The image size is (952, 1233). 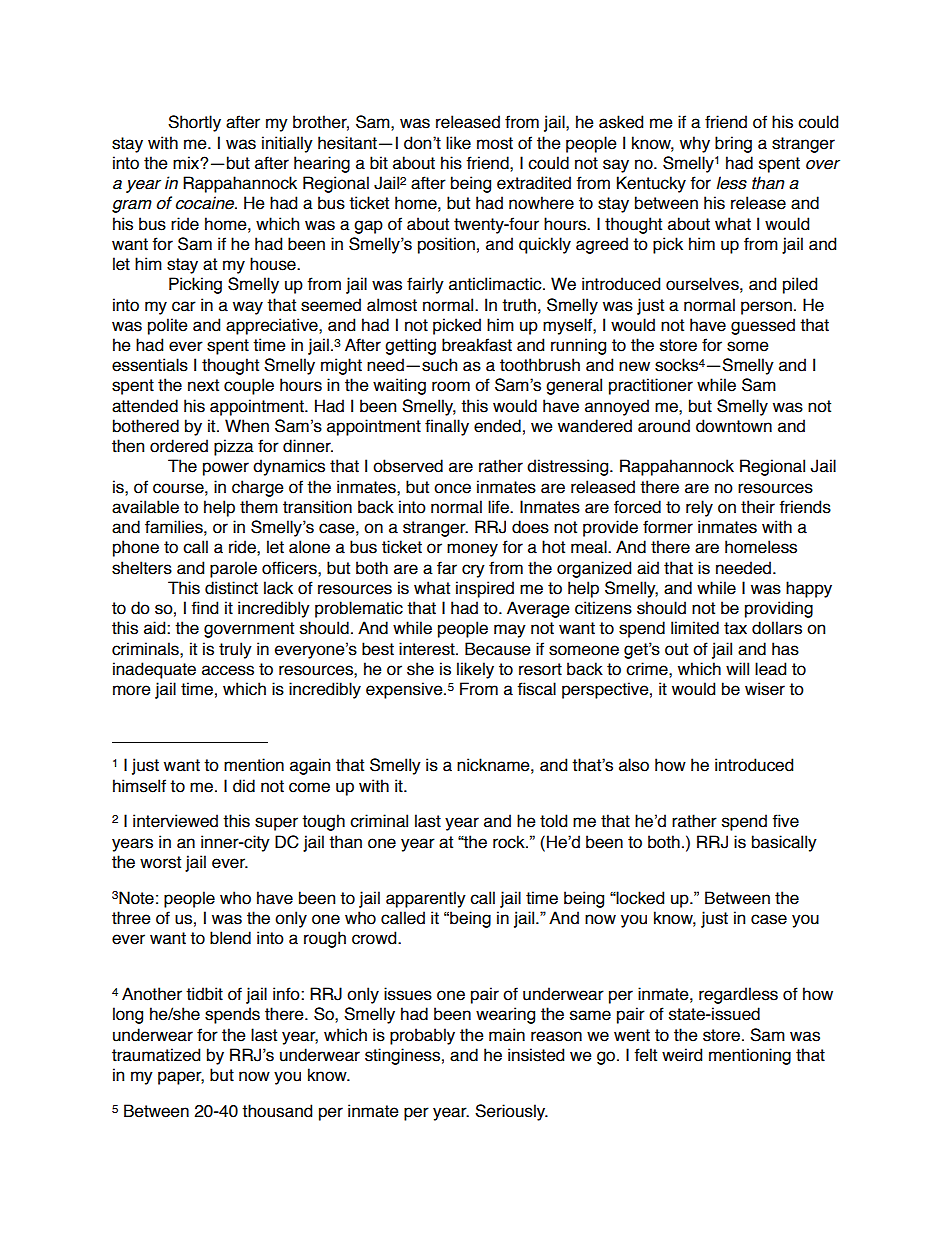 What do you see at coordinates (676, 365) in the image?
I see `socks` at bounding box center [676, 365].
